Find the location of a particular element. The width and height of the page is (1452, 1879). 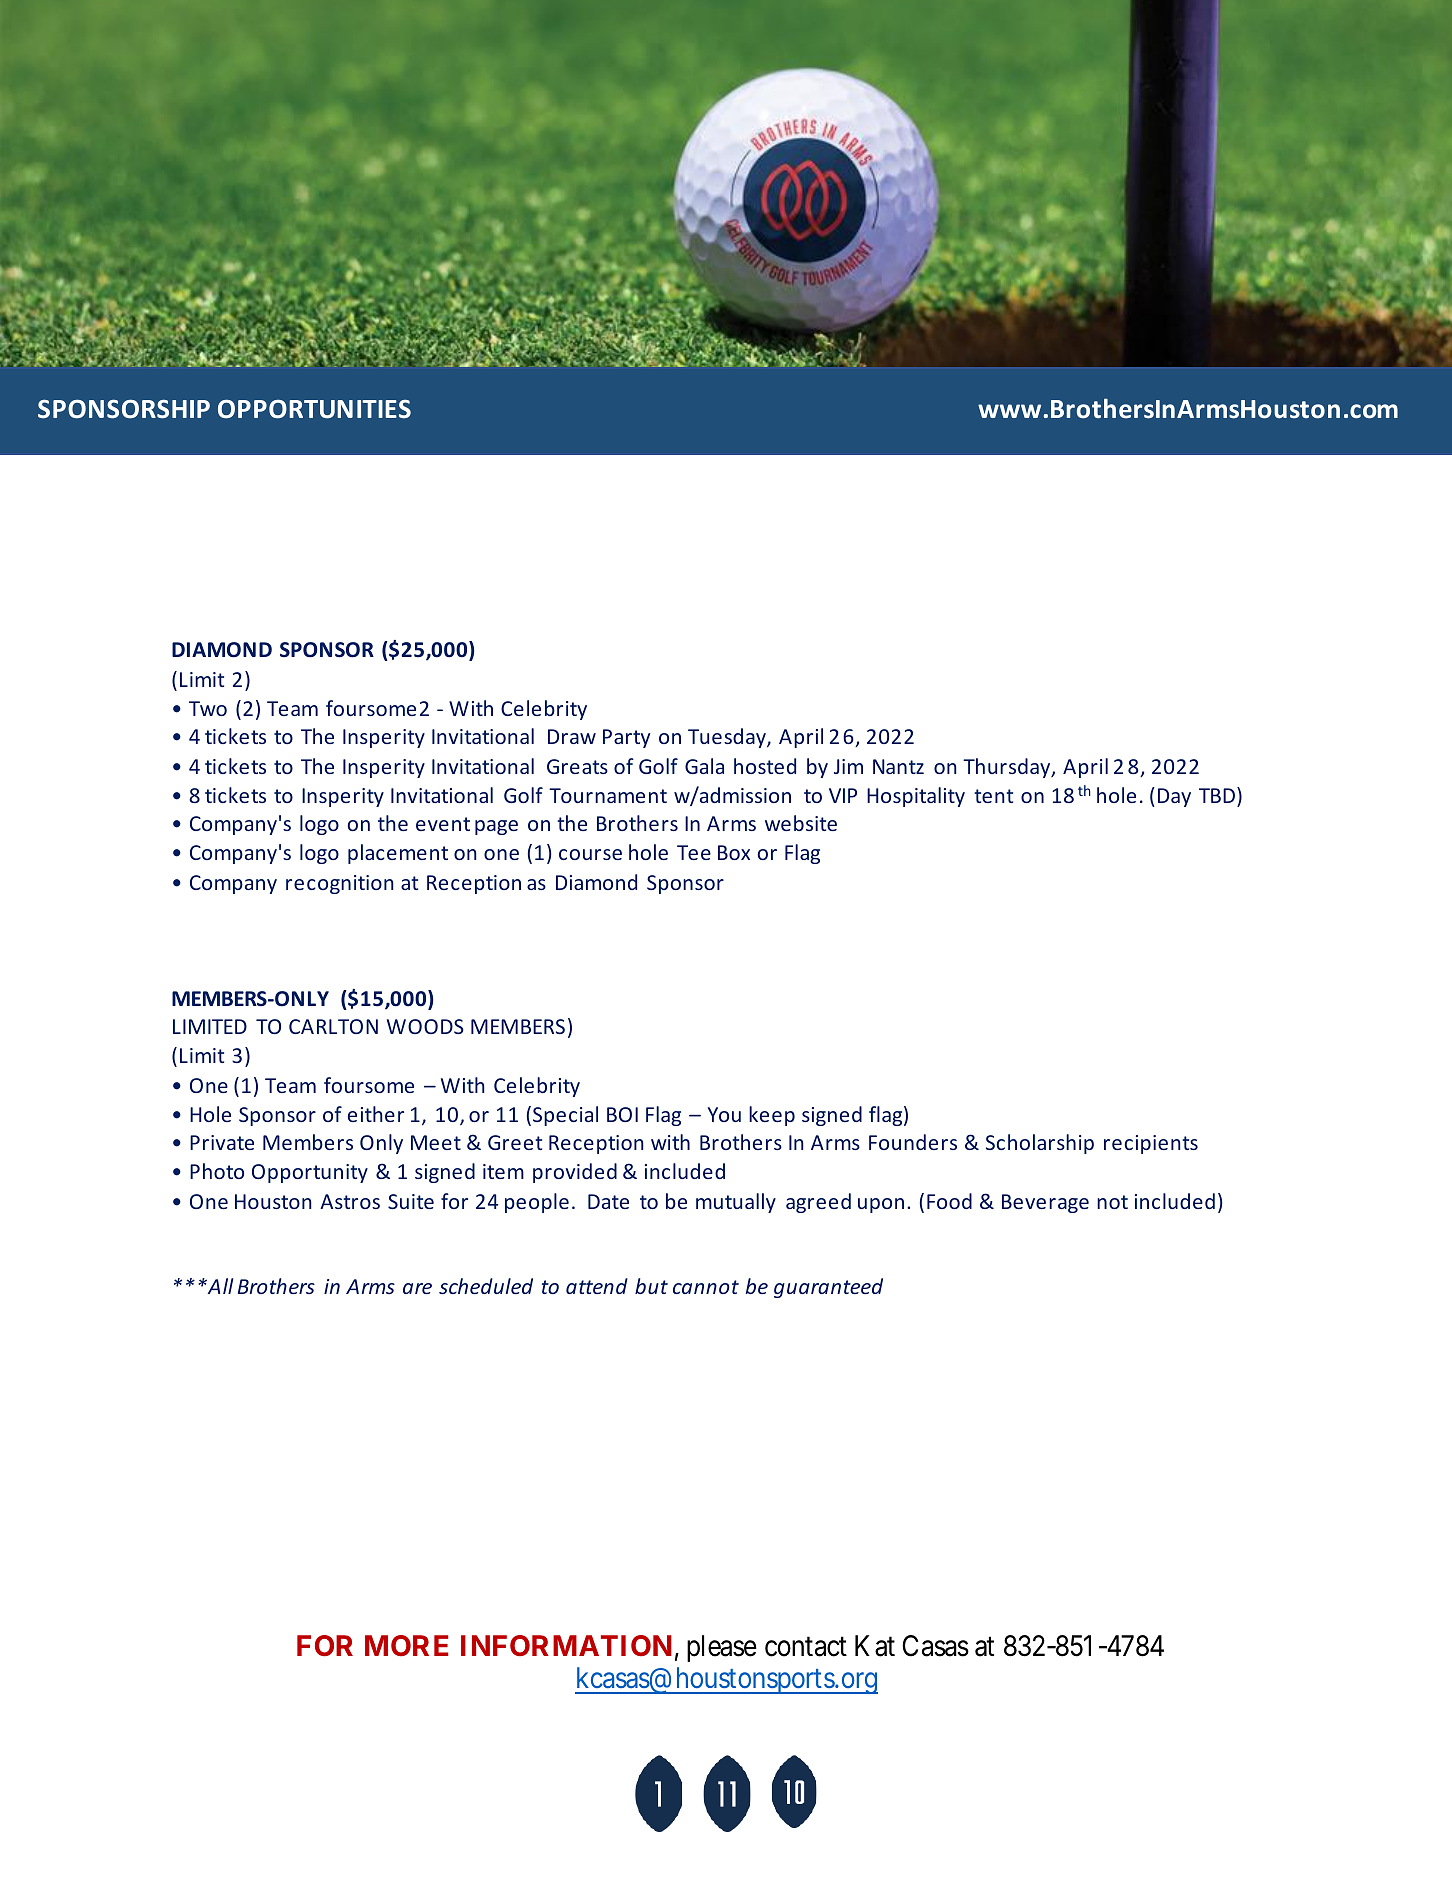

Thursday is located at coordinates (1008, 768).
